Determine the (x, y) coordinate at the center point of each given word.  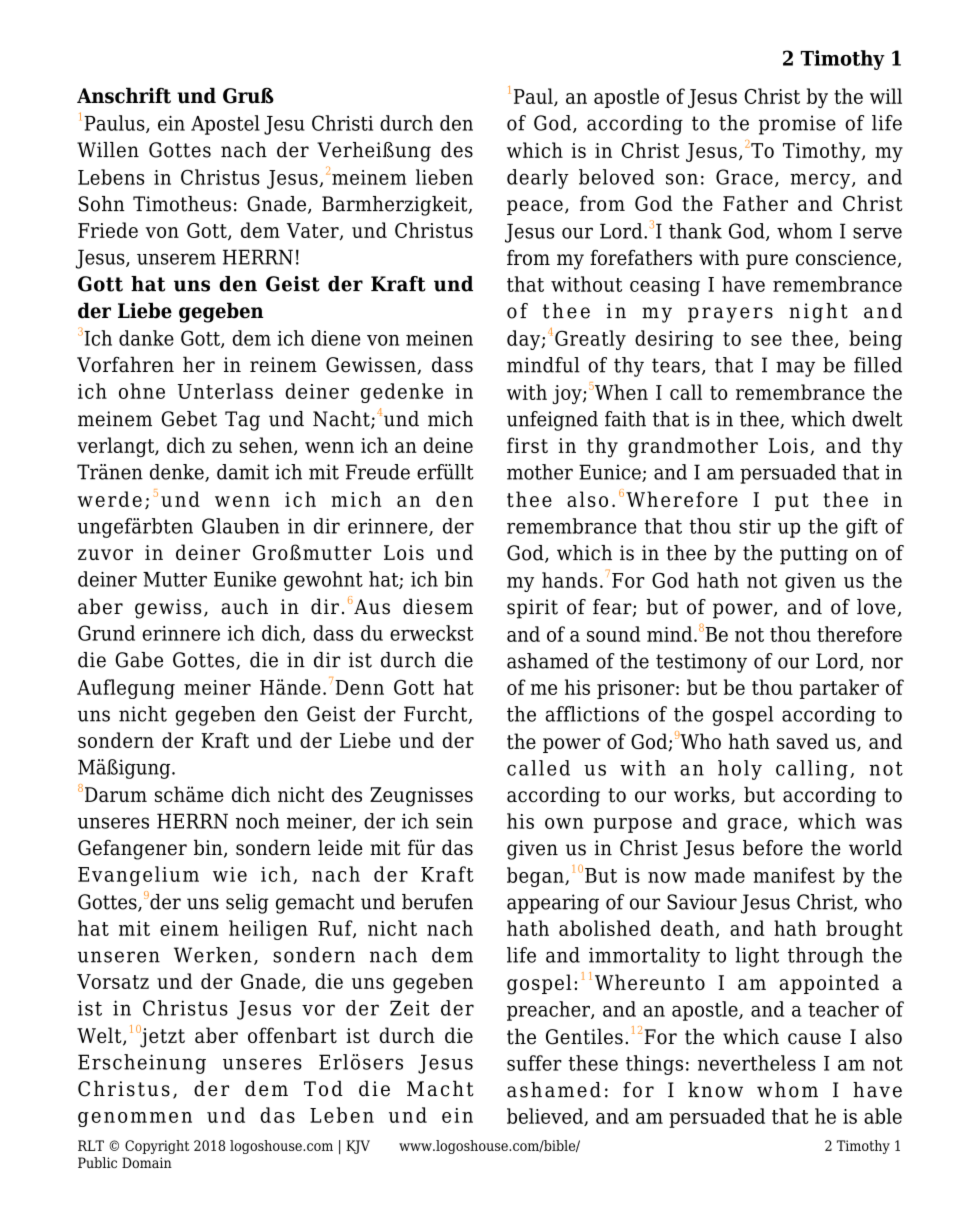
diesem (438, 606)
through (825, 957)
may (795, 369)
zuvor (105, 554)
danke (146, 338)
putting (814, 555)
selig (247, 904)
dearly (538, 179)
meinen (439, 338)
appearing (553, 904)
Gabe (139, 660)
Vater (314, 231)
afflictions (592, 714)
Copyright (157, 1147)
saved (803, 741)
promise (797, 125)
